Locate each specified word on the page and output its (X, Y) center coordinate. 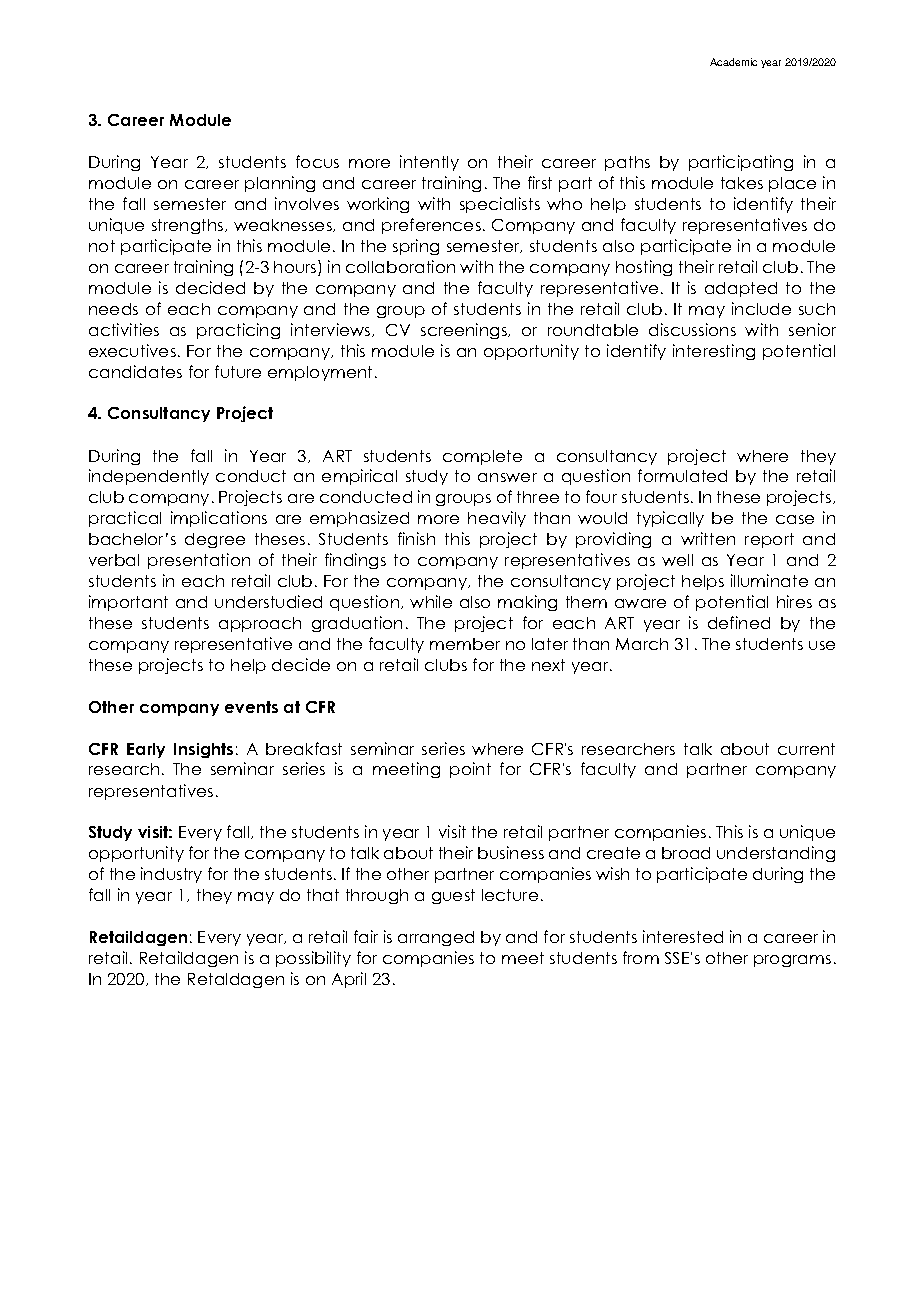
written (708, 538)
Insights (203, 750)
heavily (497, 519)
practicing (238, 331)
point (470, 770)
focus (317, 161)
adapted (741, 289)
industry (171, 875)
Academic (733, 62)
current (806, 749)
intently (429, 163)
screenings (465, 331)
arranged (436, 938)
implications (219, 519)
